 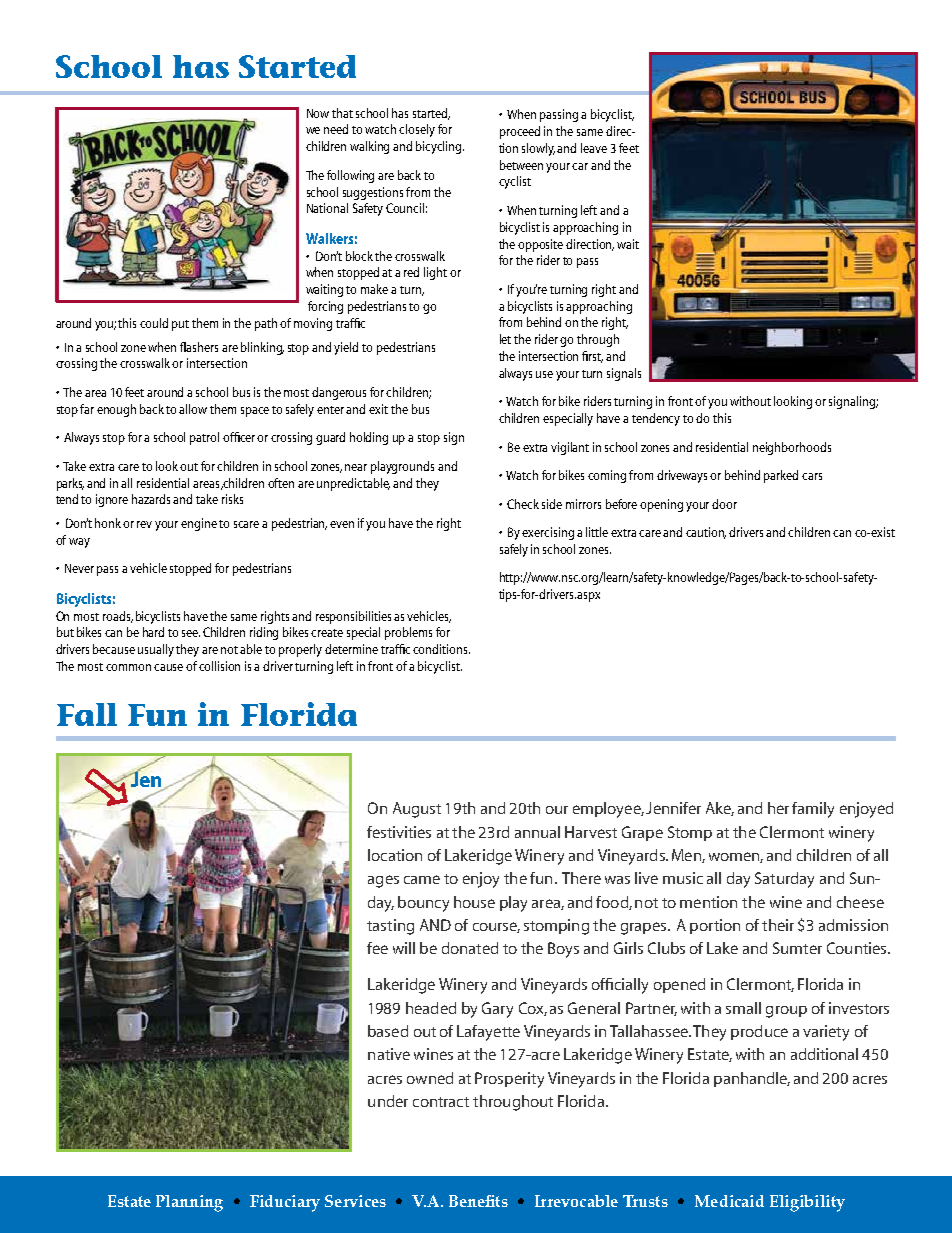 I want to click on leave, so click(x=594, y=148).
